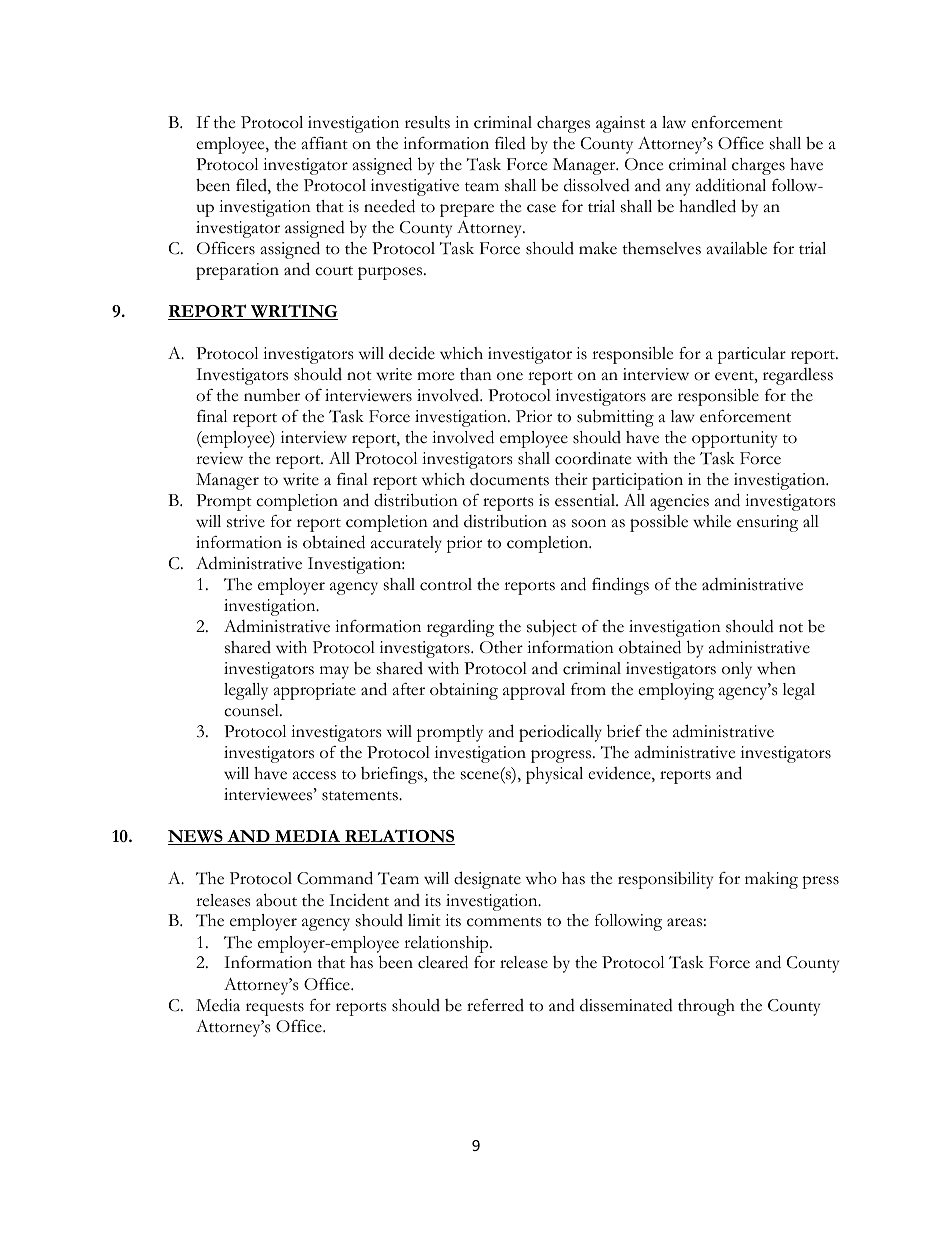 This screenshot has height=1233, width=952. Describe the element at coordinates (246, 521) in the screenshot. I see `strive` at that location.
